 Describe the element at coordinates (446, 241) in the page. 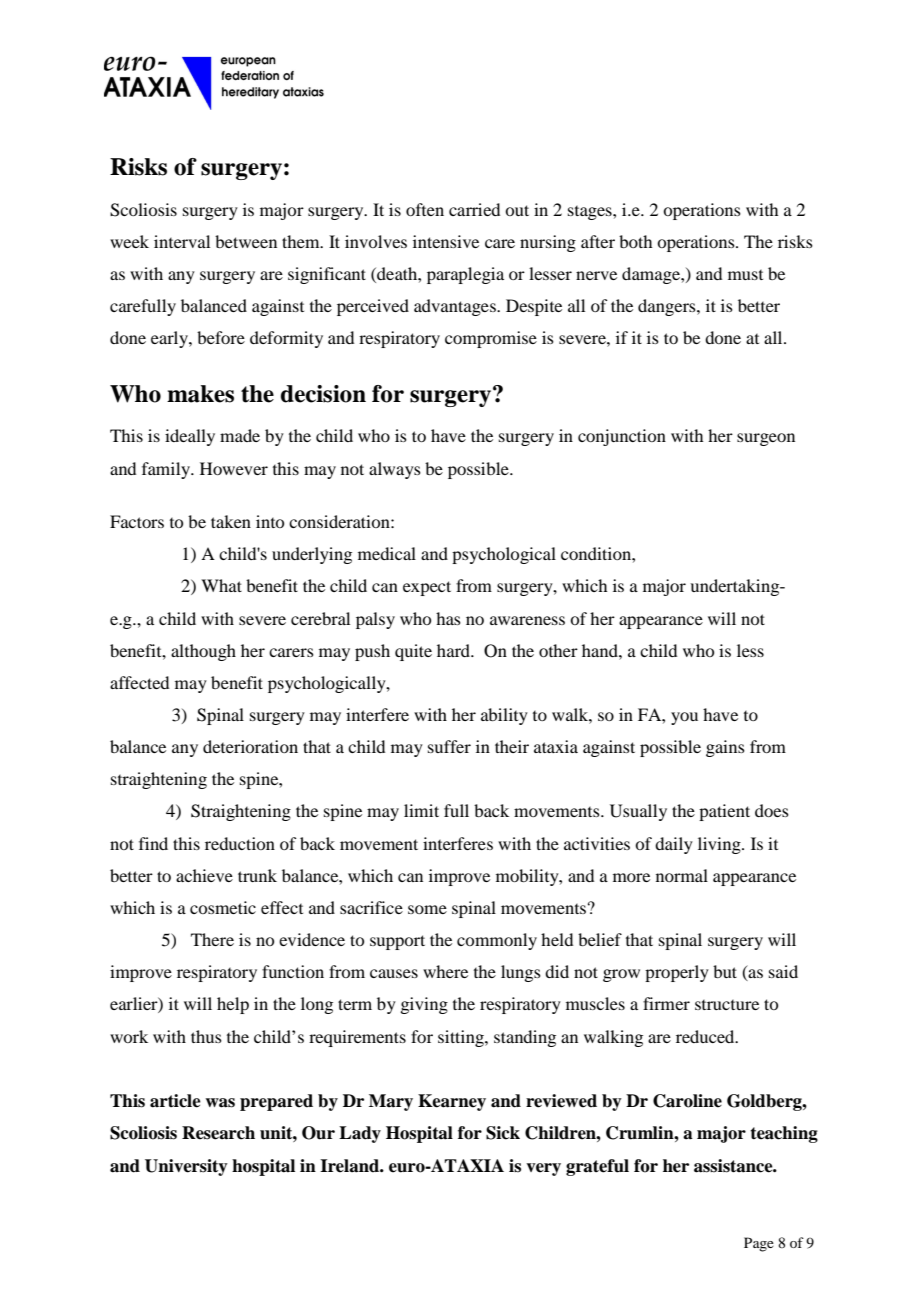

I see `intensive` at that location.
